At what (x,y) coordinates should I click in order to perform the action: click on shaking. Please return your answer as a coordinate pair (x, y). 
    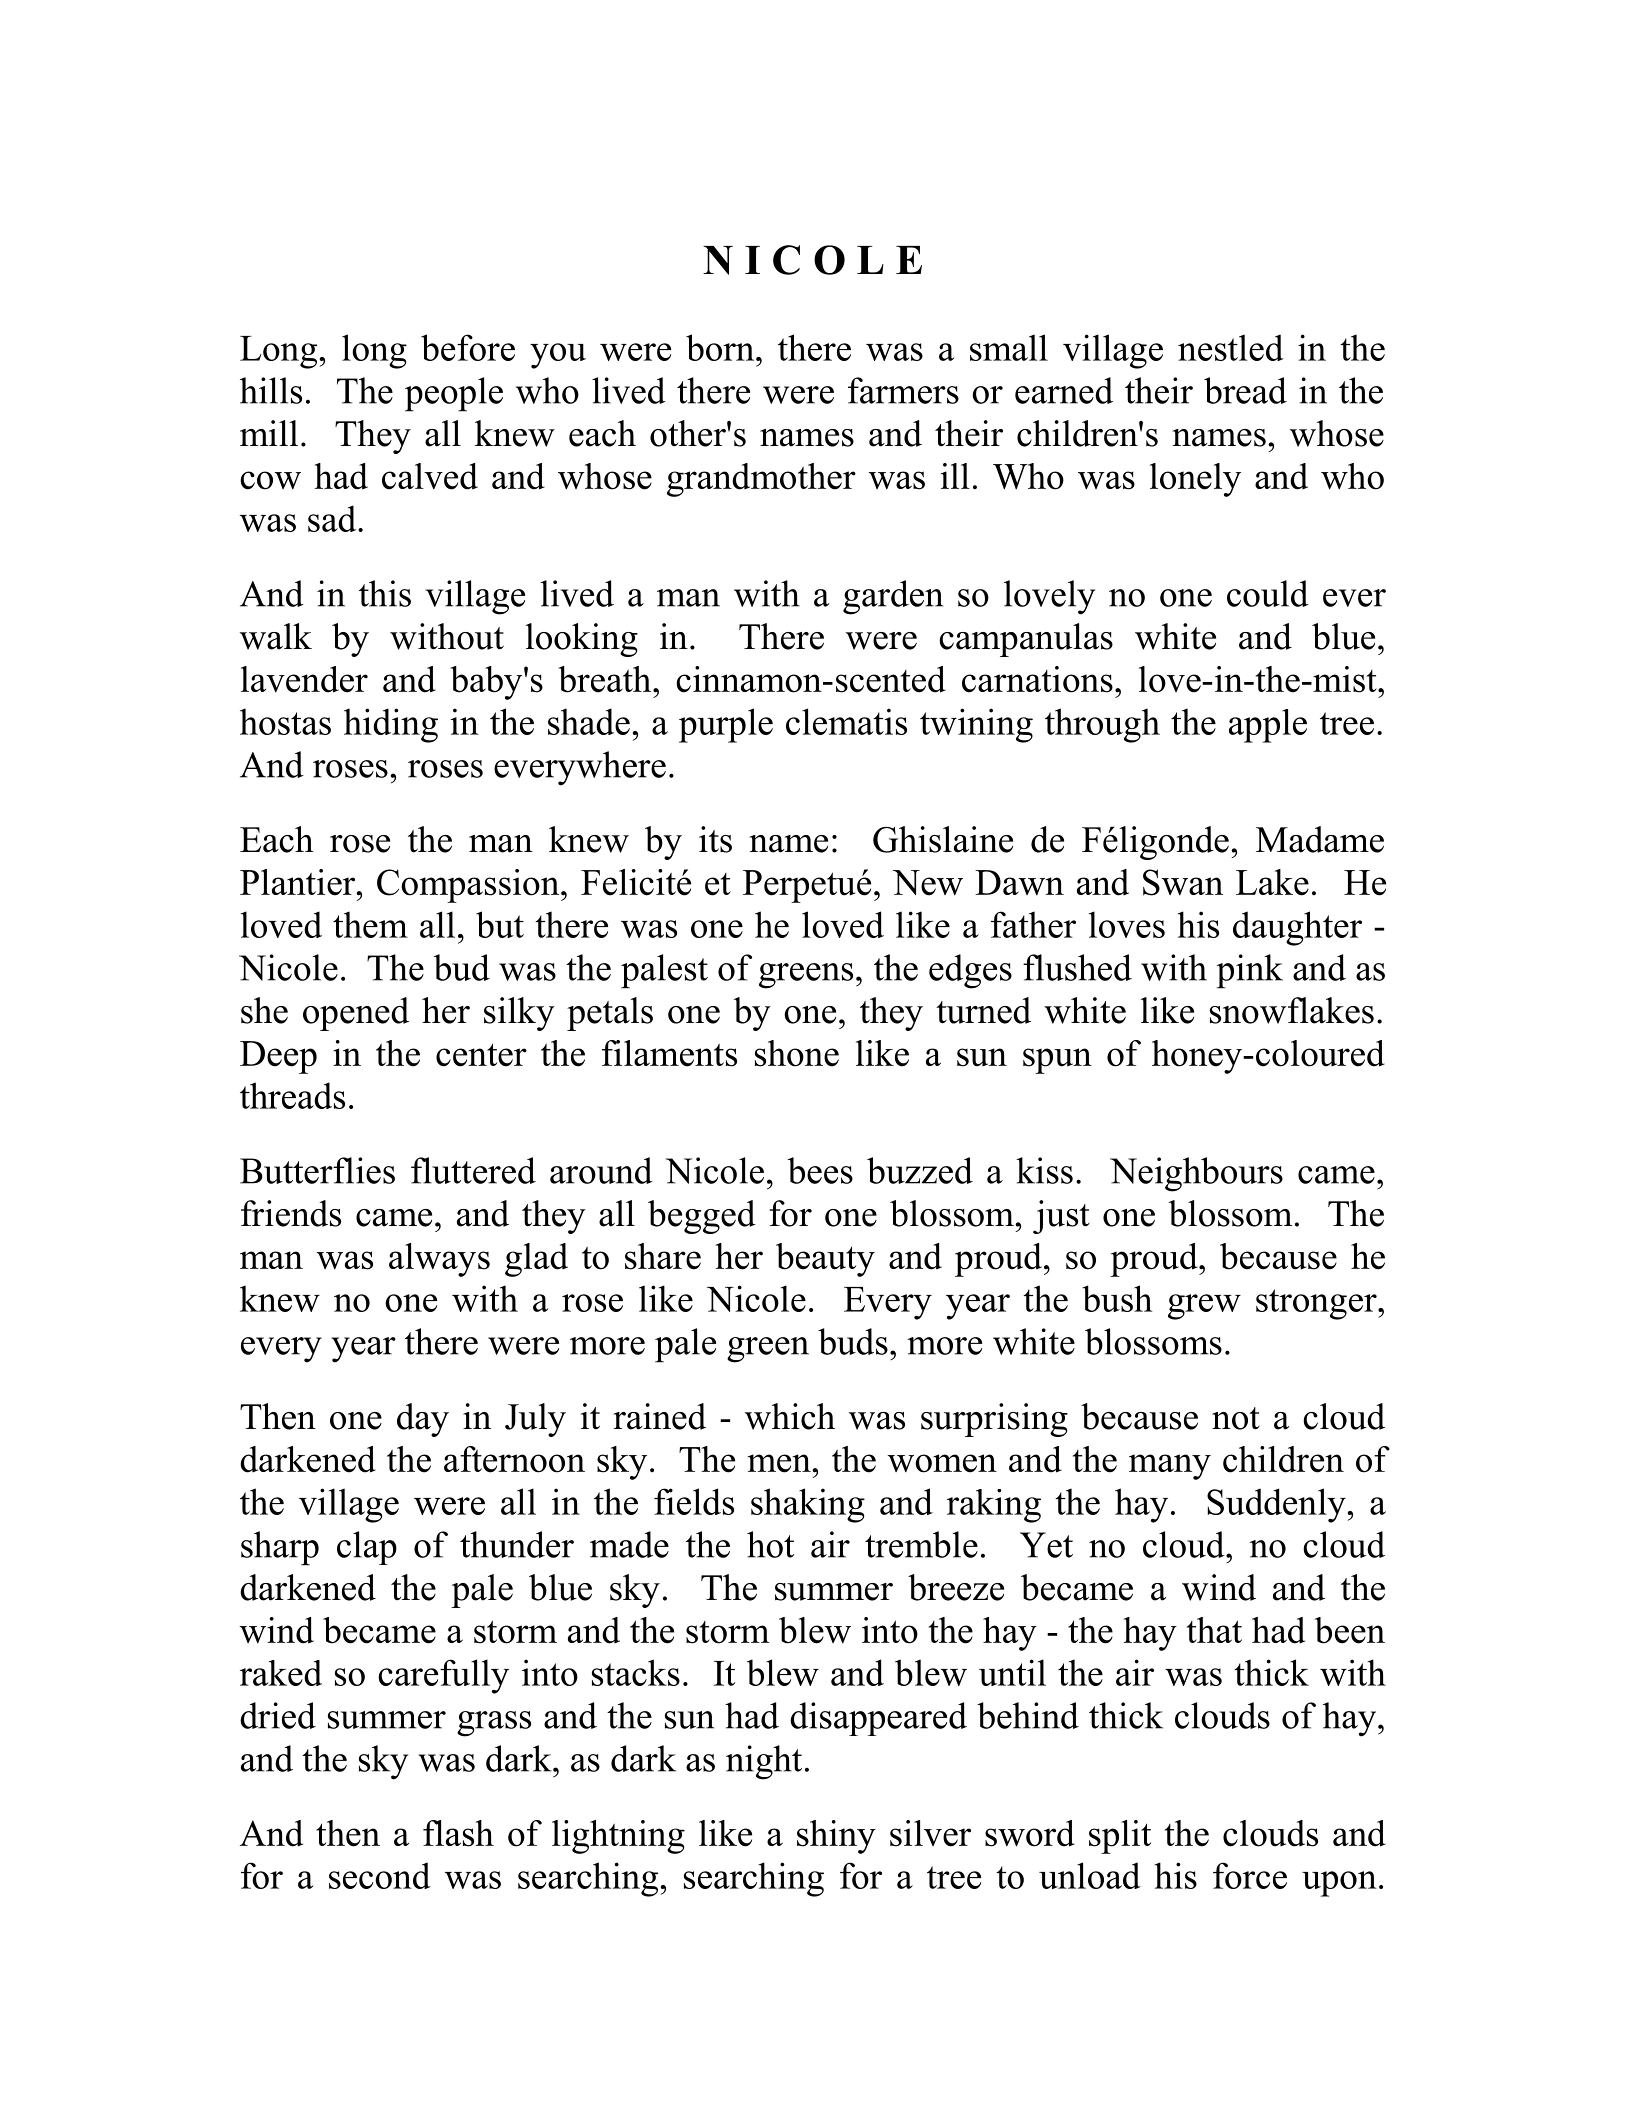
    Looking at the image, I should click on (808, 1505).
